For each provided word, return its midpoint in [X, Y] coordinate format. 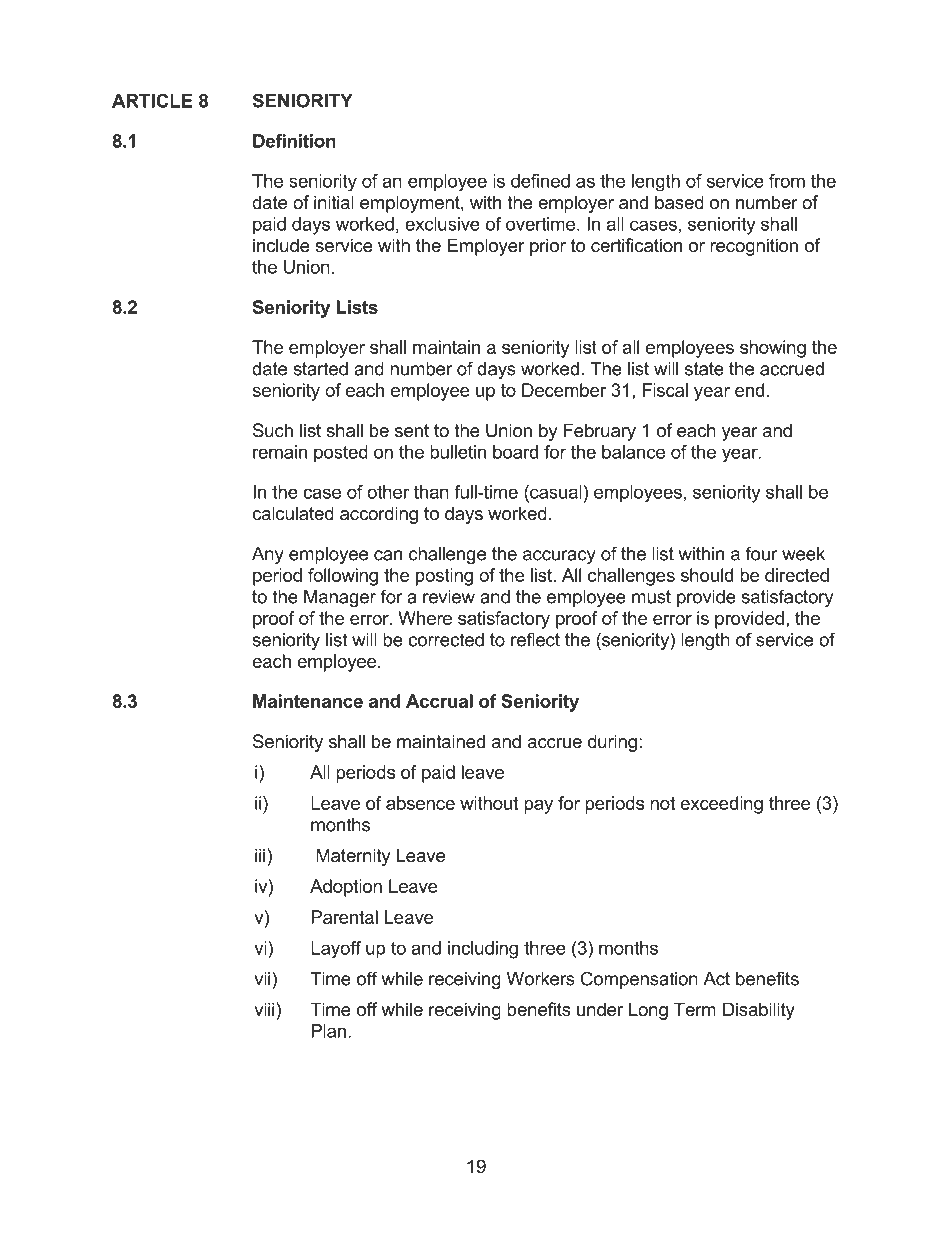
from [787, 181]
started [320, 369]
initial [334, 202]
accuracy [559, 557]
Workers [541, 979]
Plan [328, 1031]
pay [538, 807]
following [343, 577]
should [707, 575]
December [564, 390]
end [749, 390]
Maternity [353, 857]
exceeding [721, 805]
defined [540, 181]
